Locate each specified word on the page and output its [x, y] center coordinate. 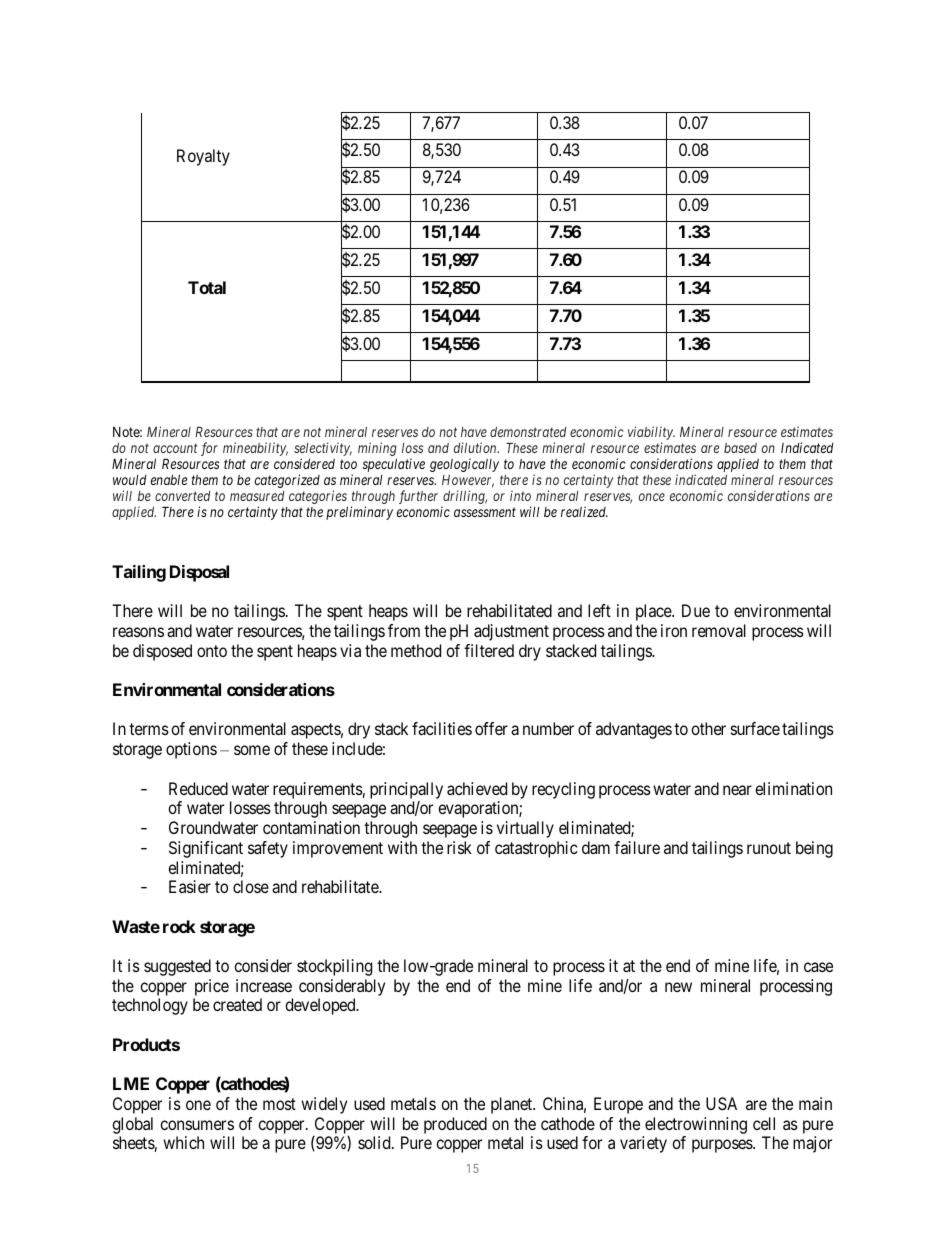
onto [212, 651]
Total [207, 287]
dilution [476, 447]
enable [169, 479]
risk [459, 847]
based [740, 448]
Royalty [203, 157]
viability [651, 434]
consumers [197, 1125]
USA [721, 1103]
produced [455, 1125]
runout [769, 848]
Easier [190, 886]
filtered [489, 650]
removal [719, 630]
